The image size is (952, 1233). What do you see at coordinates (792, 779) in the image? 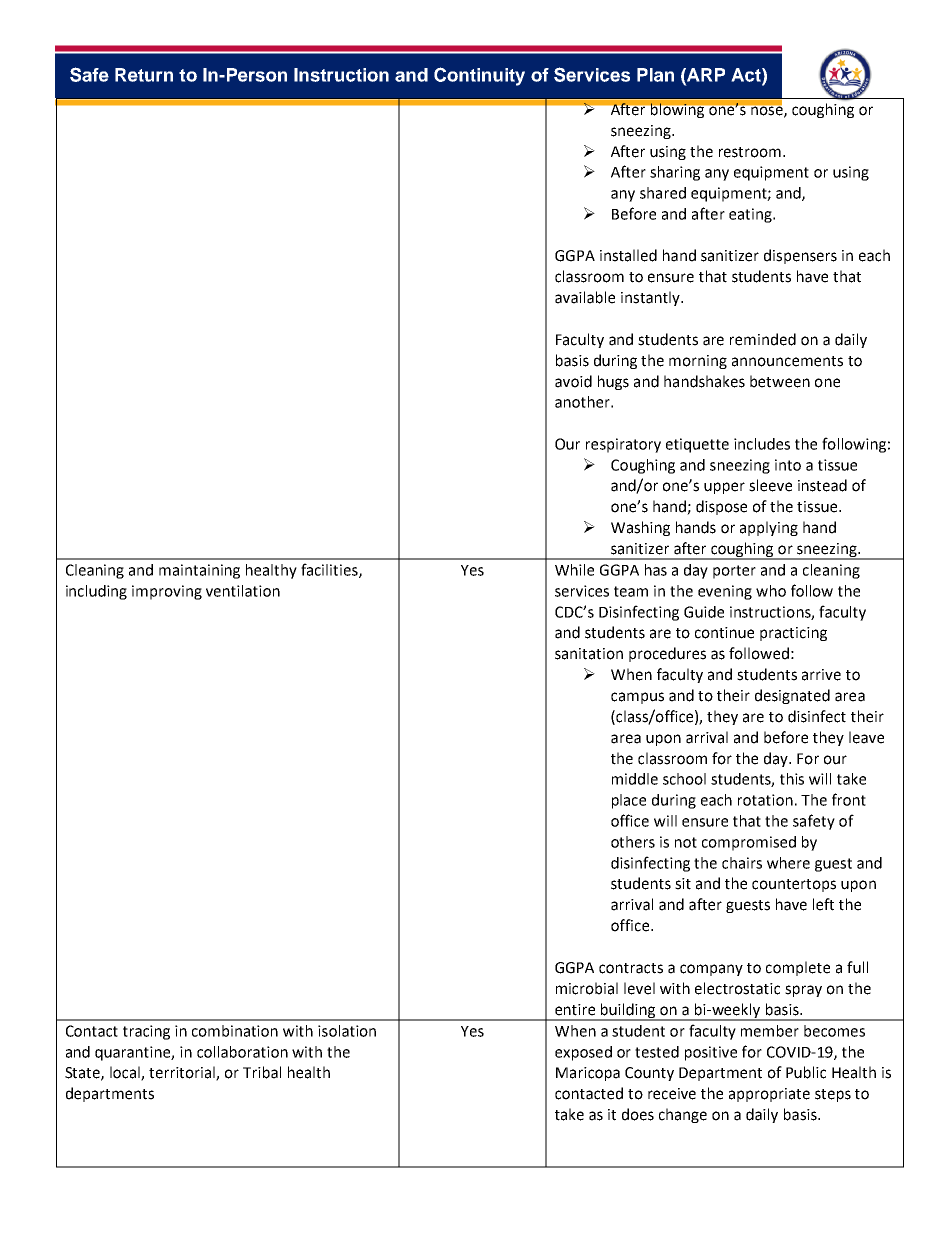
I see `this` at bounding box center [792, 779].
